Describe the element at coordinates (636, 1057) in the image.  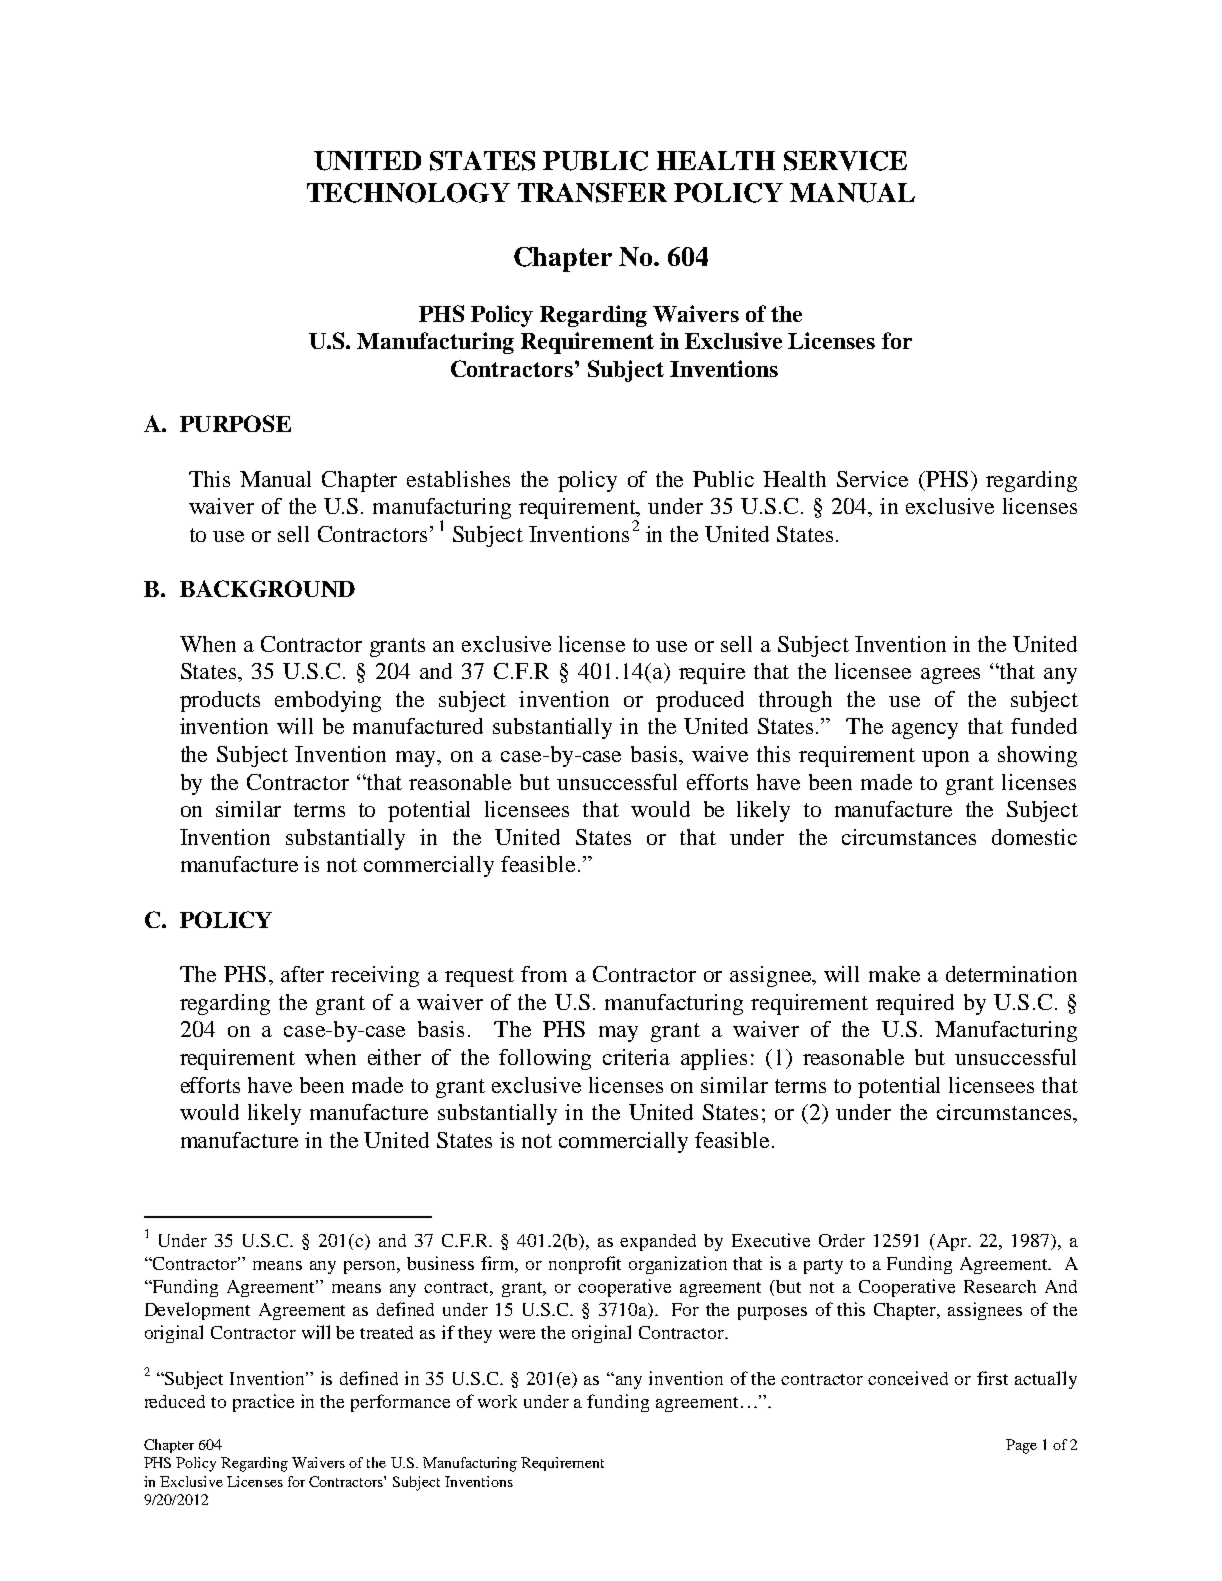
I see `criteria` at that location.
